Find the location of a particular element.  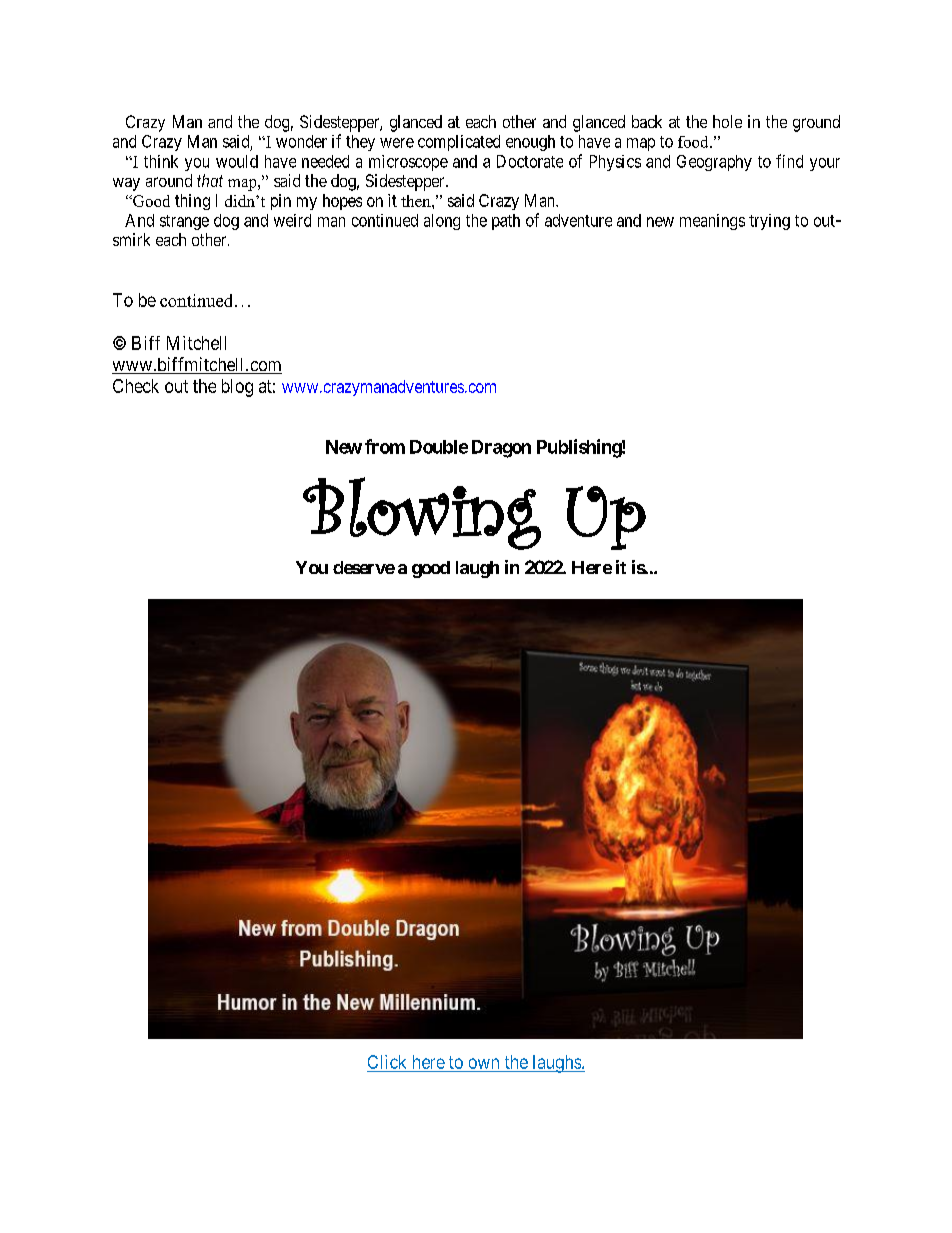

complicated is located at coordinates (459, 143).
